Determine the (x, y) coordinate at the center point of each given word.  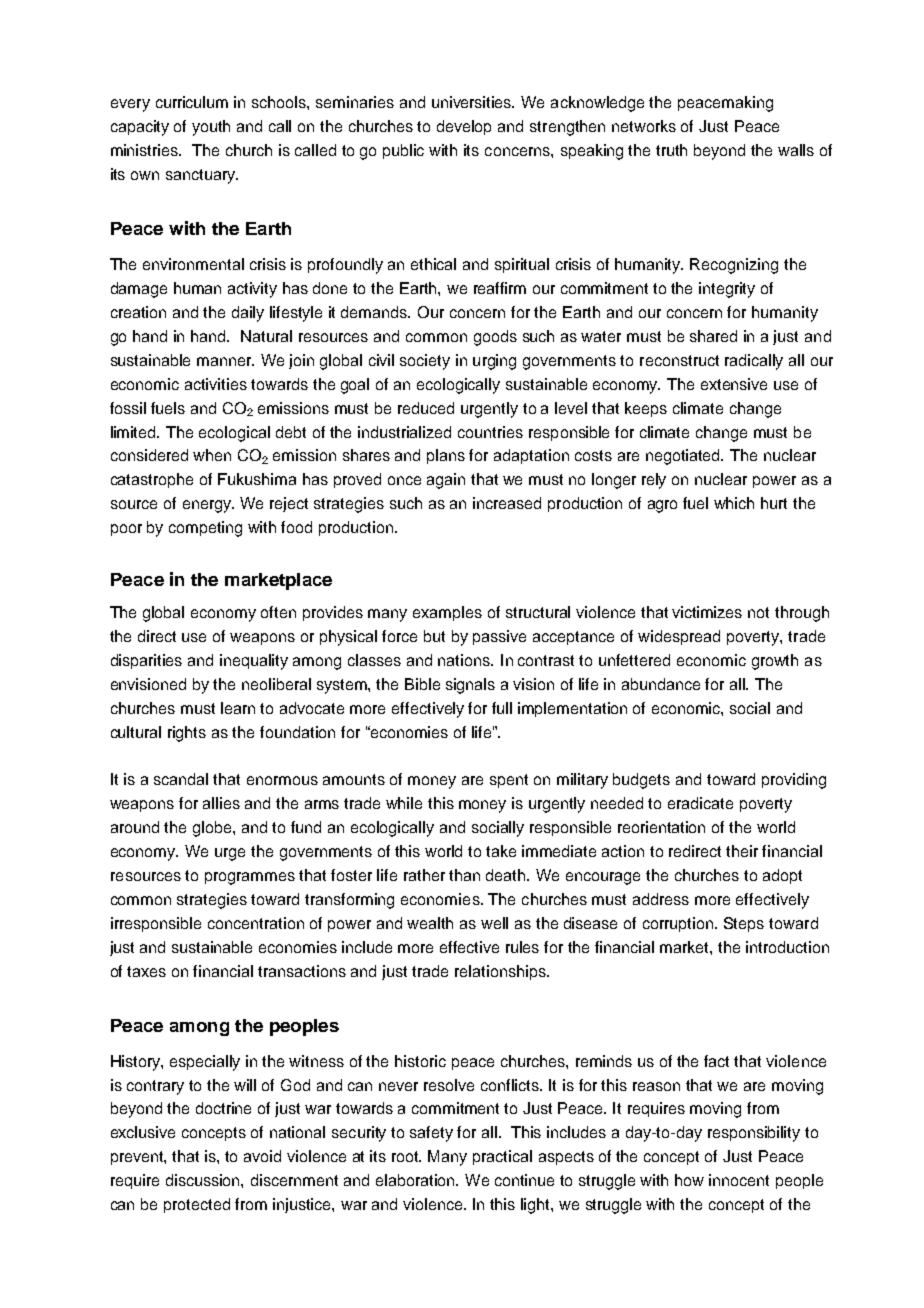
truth (671, 150)
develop (464, 127)
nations (465, 660)
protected (197, 1205)
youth (211, 128)
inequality (254, 662)
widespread (679, 637)
